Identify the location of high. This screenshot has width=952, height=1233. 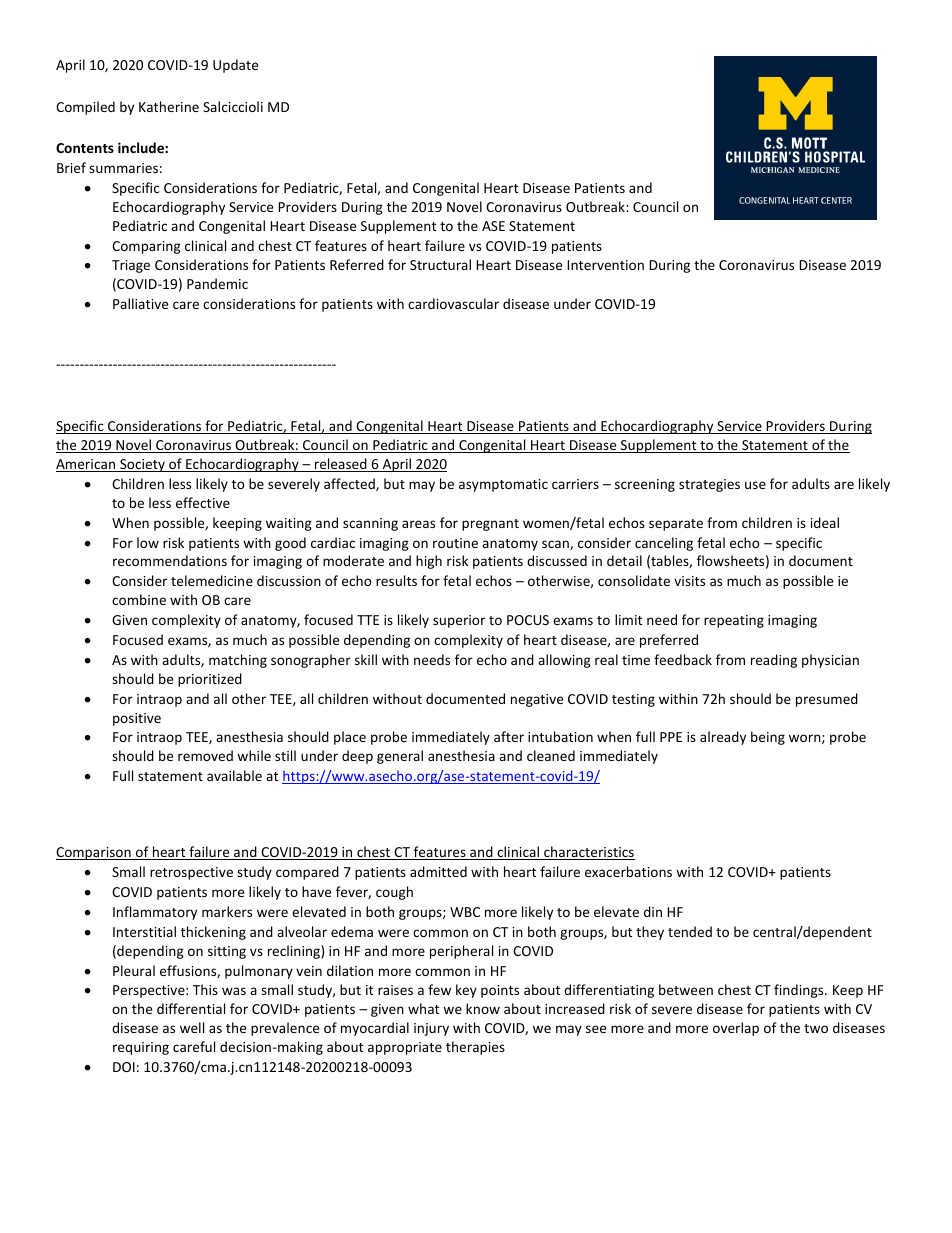
(429, 562).
